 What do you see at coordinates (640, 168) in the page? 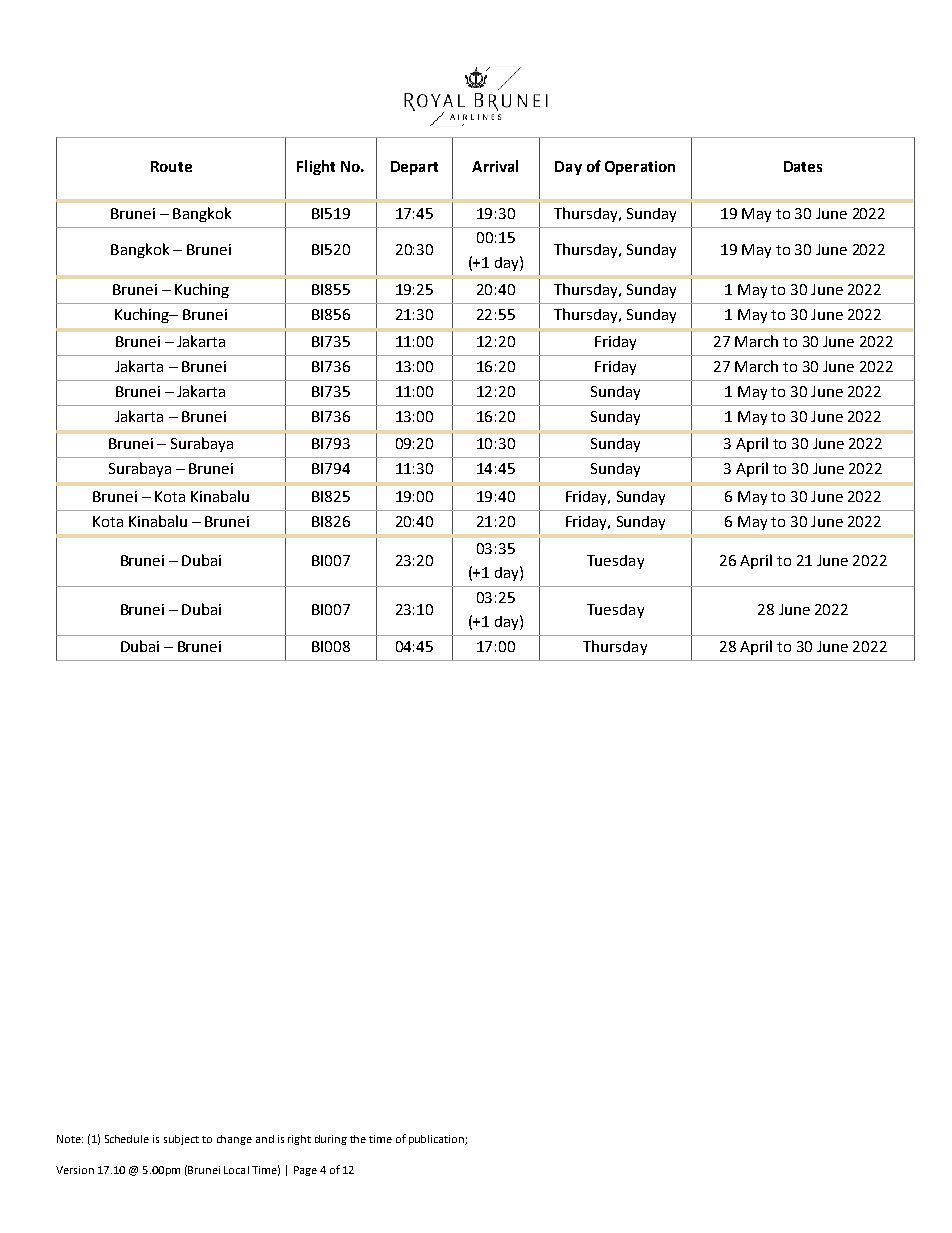
I see `Operation` at bounding box center [640, 168].
